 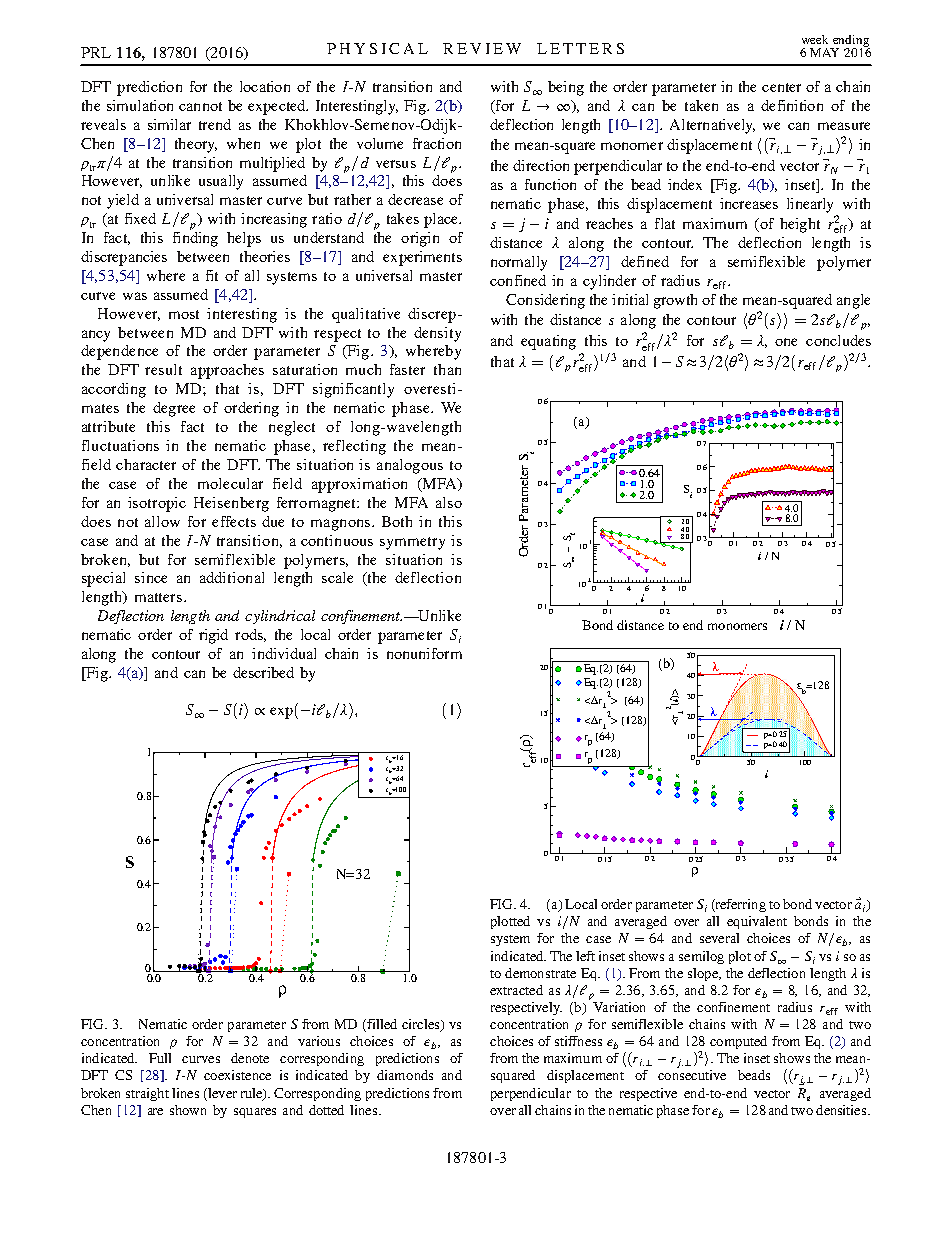 What do you see at coordinates (174, 409) in the screenshot?
I see `degree` at bounding box center [174, 409].
